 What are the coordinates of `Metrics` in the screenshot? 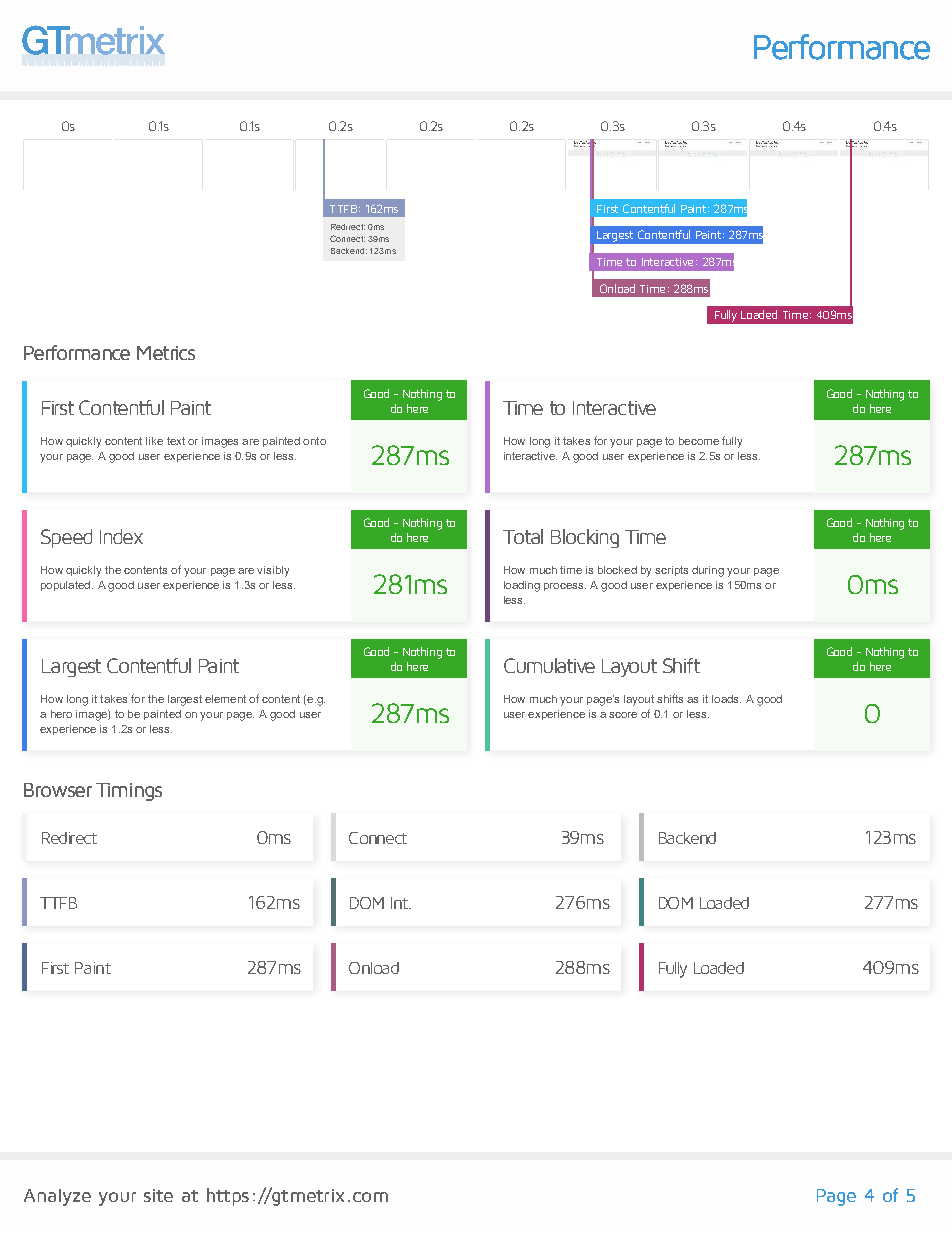 It's located at (166, 353).
